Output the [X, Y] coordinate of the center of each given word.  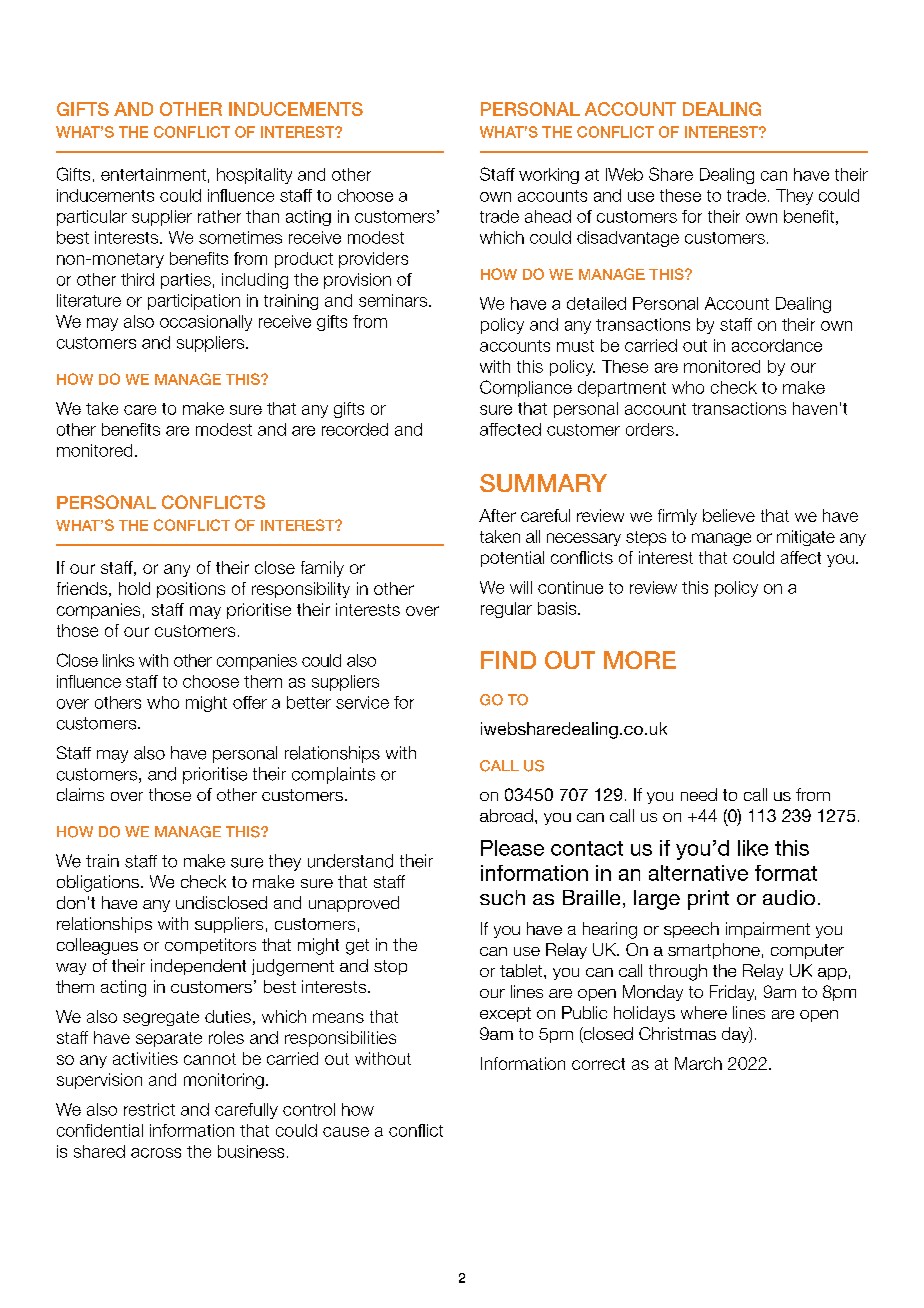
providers [373, 260]
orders [650, 429]
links [118, 660]
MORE [640, 660]
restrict [149, 1109]
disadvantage [628, 239]
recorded [355, 429]
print [708, 900]
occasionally [206, 323]
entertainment [153, 174]
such [502, 897]
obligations [98, 883]
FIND [508, 660]
